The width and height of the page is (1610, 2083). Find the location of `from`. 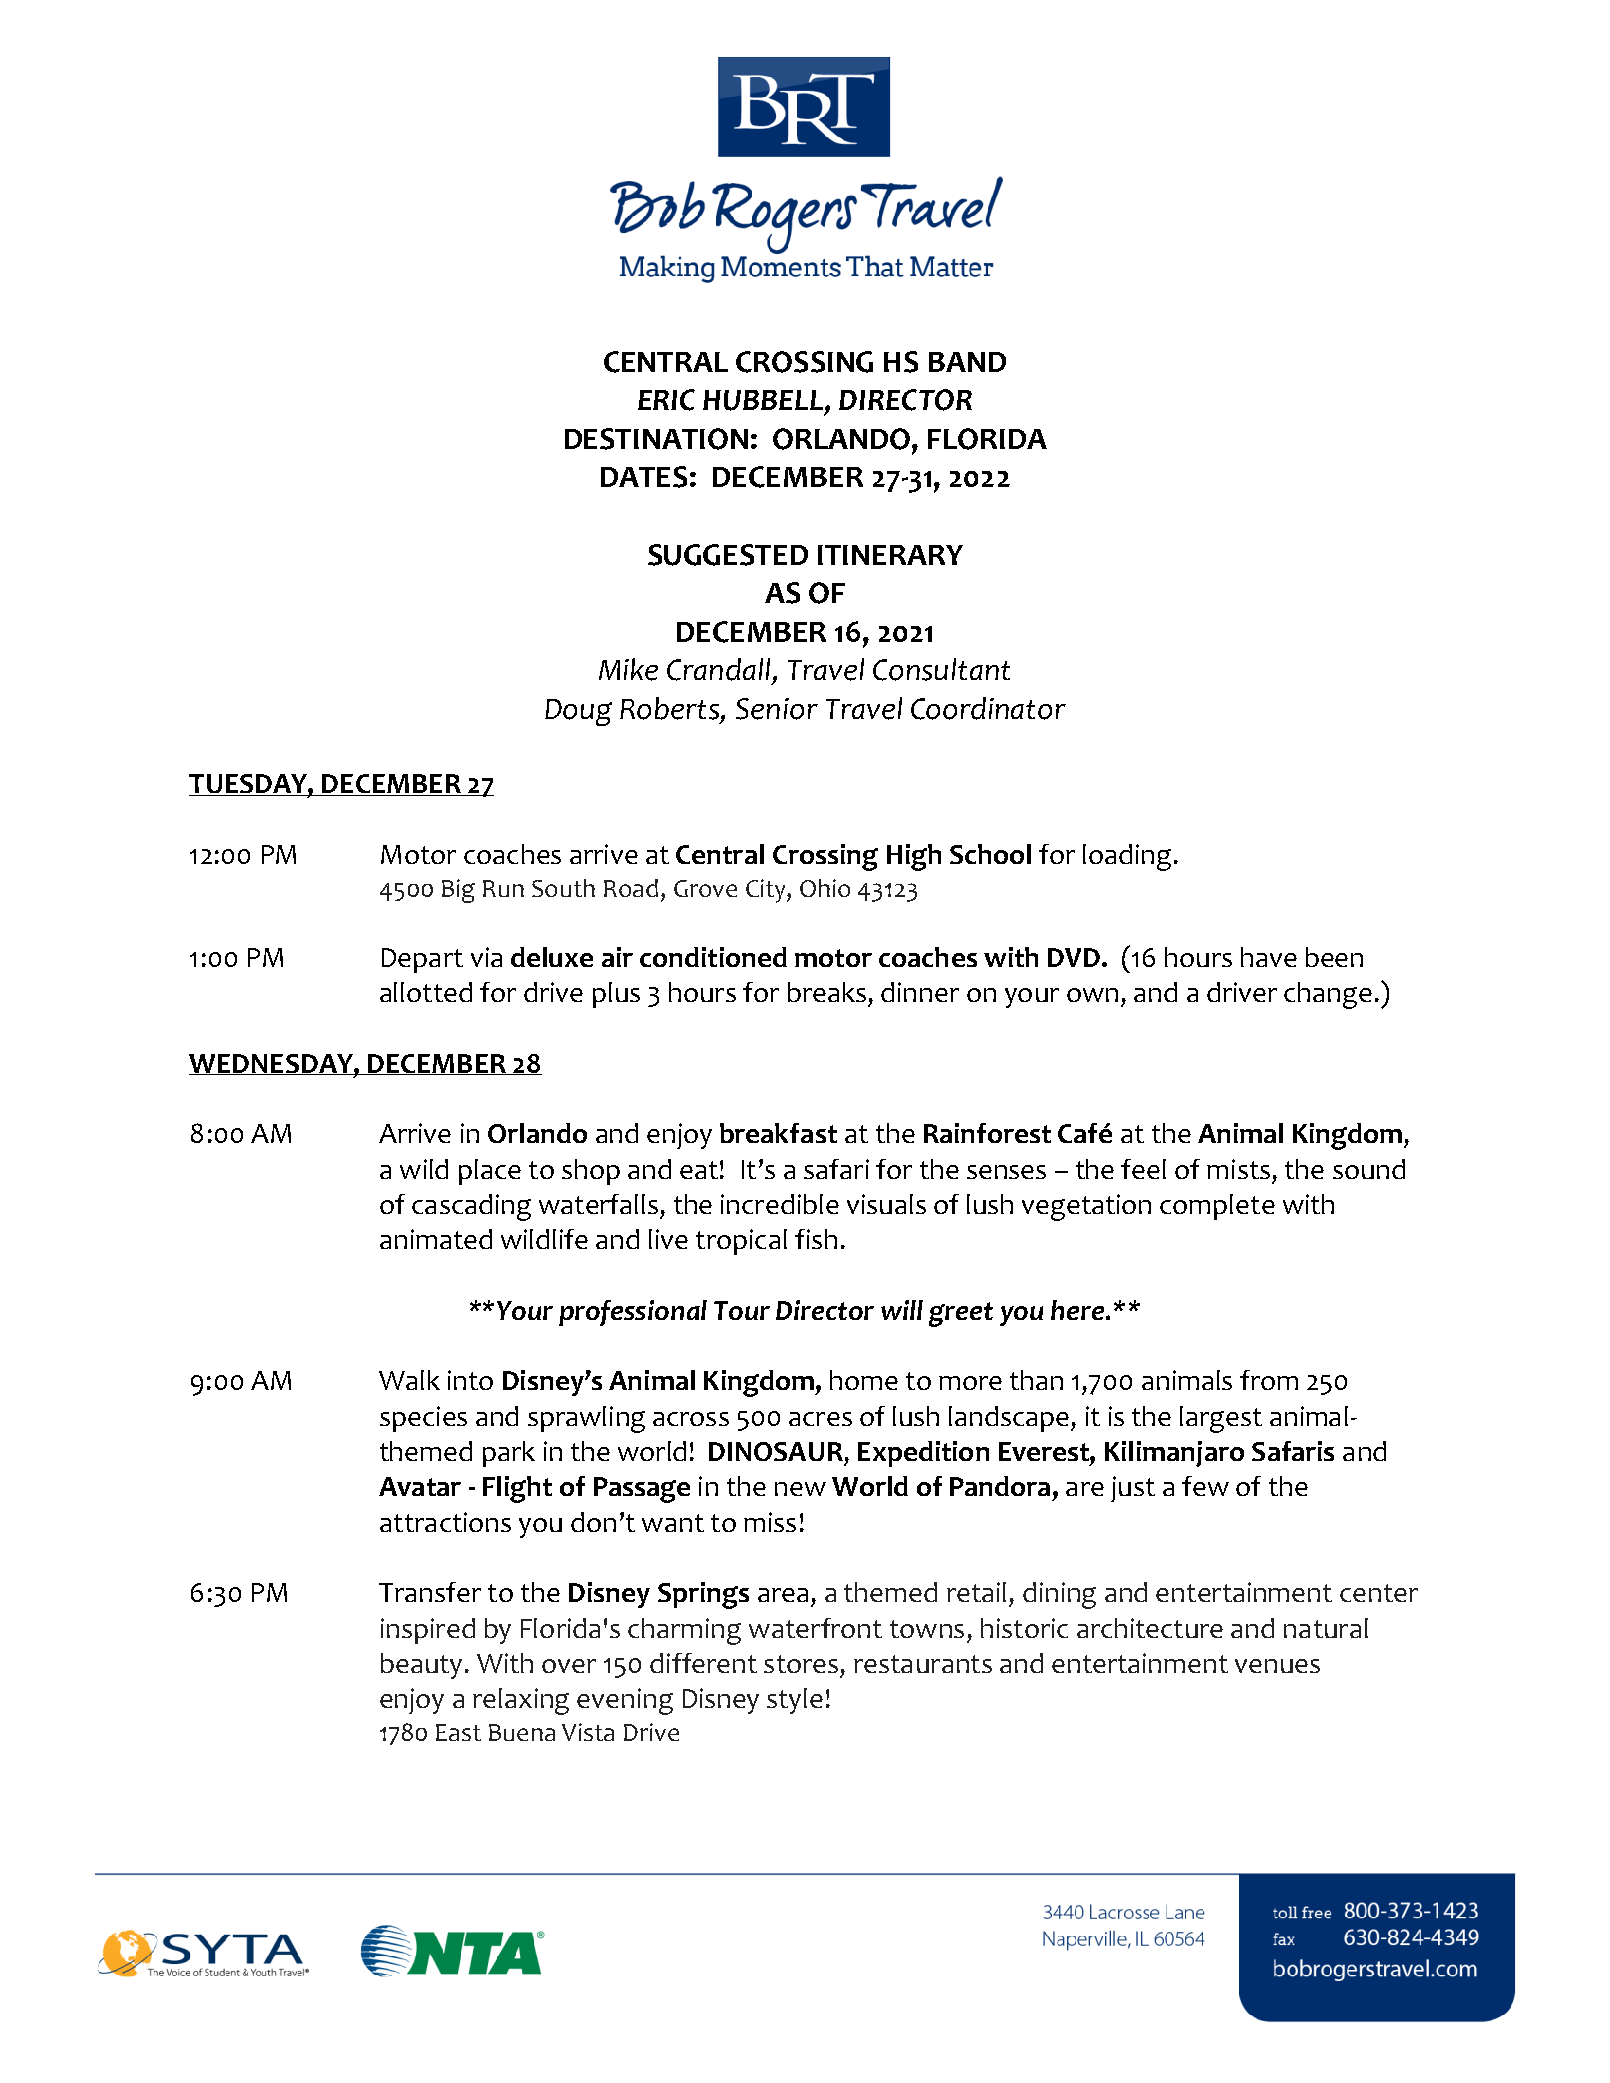

from is located at coordinates (1269, 1380).
